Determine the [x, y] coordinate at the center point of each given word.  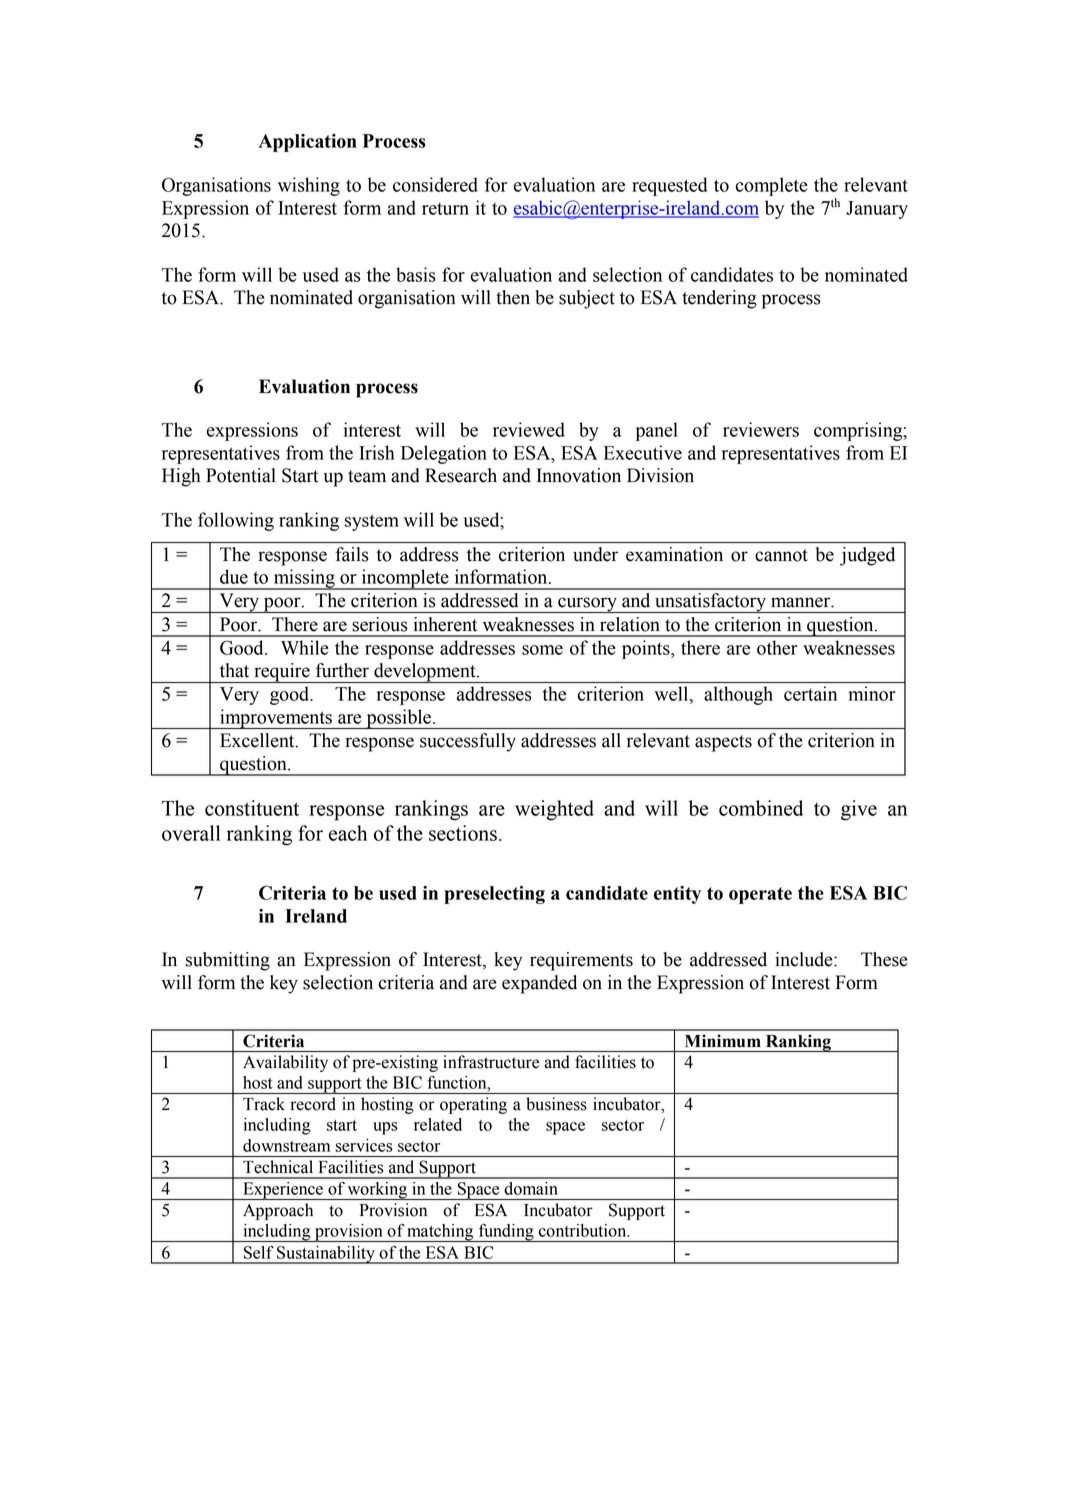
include [805, 959]
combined [761, 808]
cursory [587, 605]
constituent [252, 808]
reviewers [761, 429]
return [445, 209]
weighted [554, 810]
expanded [539, 984]
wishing [309, 186]
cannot [781, 555]
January [877, 210]
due [234, 576]
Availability [285, 1063]
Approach [278, 1211]
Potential [241, 475]
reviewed [529, 429]
